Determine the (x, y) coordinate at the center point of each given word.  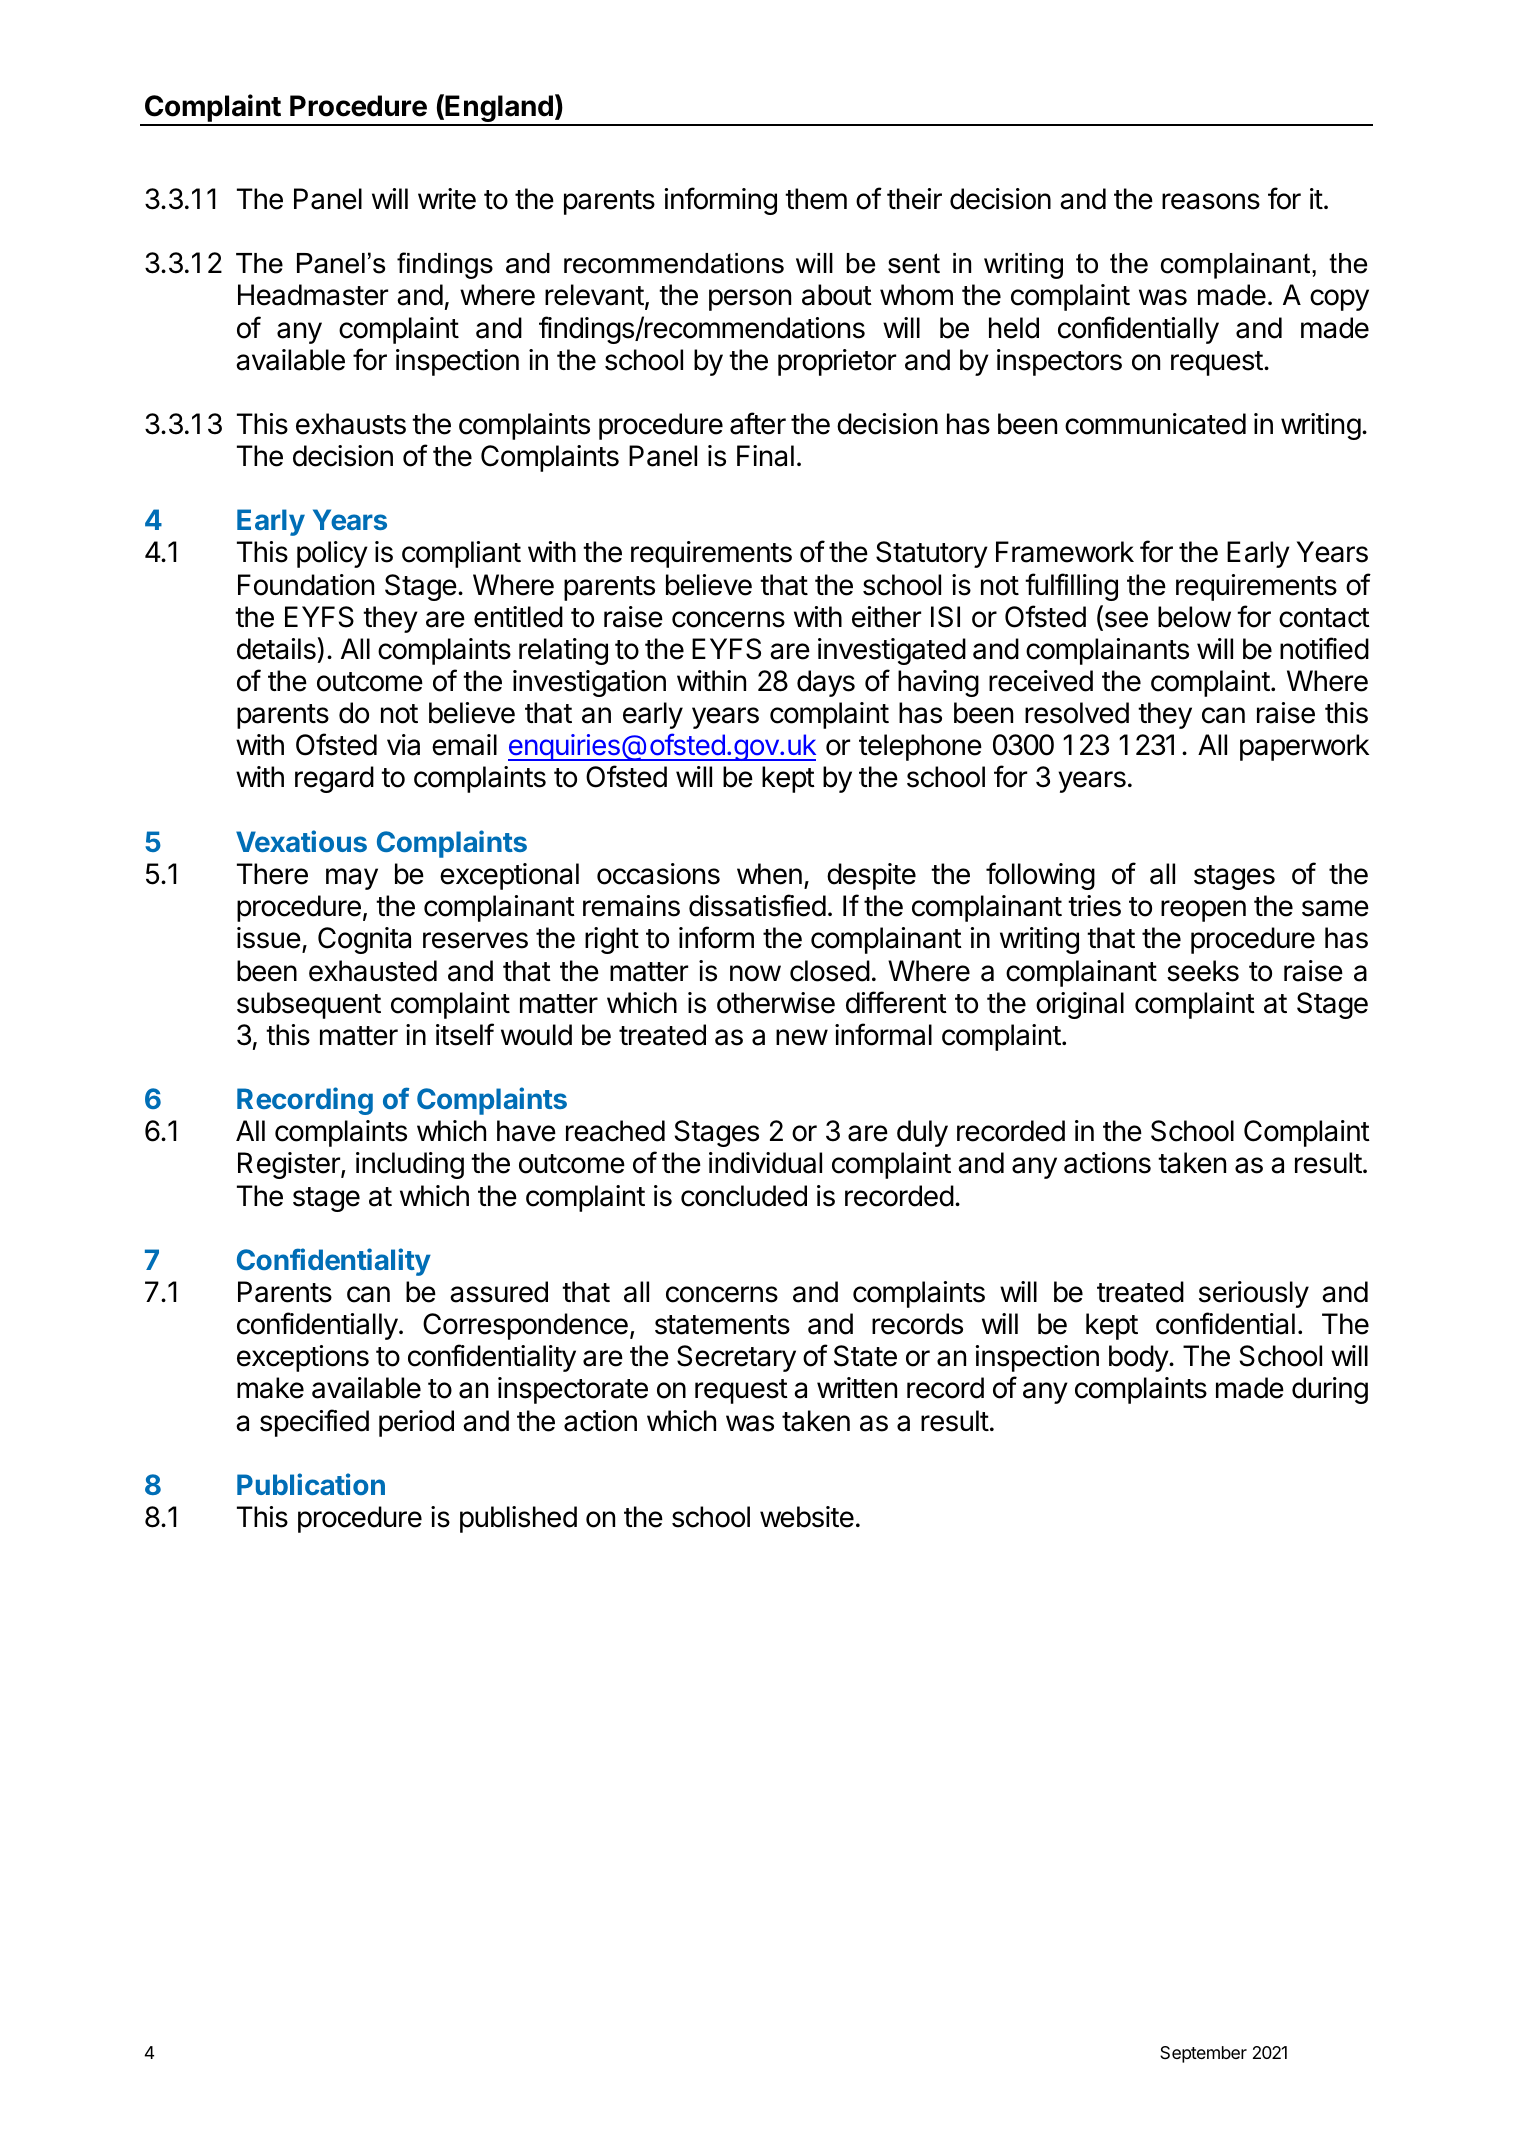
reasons (1211, 201)
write (447, 199)
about (837, 295)
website (807, 1517)
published (518, 1519)
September (1203, 2054)
